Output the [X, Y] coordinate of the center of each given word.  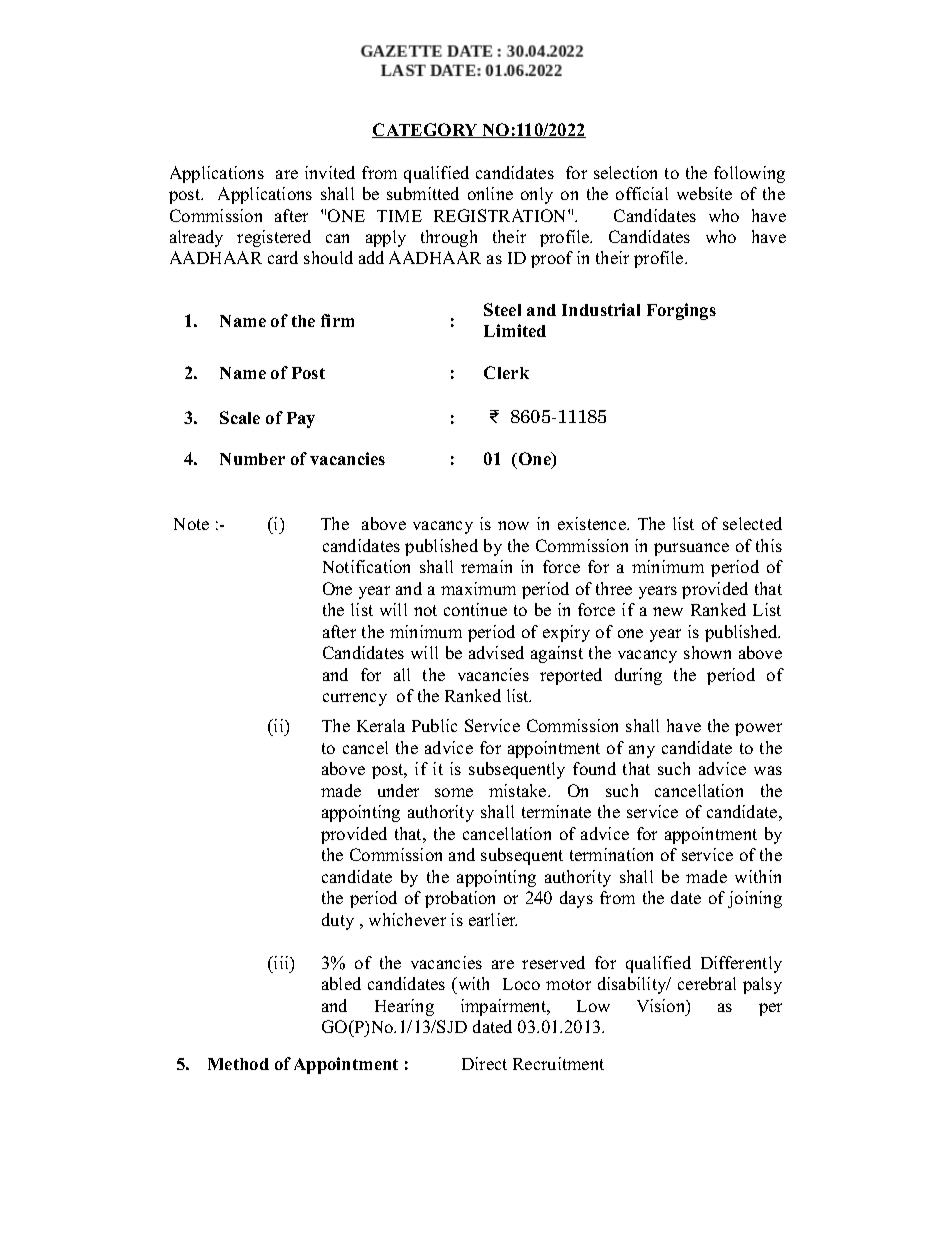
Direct [484, 1063]
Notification [366, 566]
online [490, 193]
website [704, 193]
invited [330, 172]
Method [238, 1064]
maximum [478, 588]
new [668, 611]
